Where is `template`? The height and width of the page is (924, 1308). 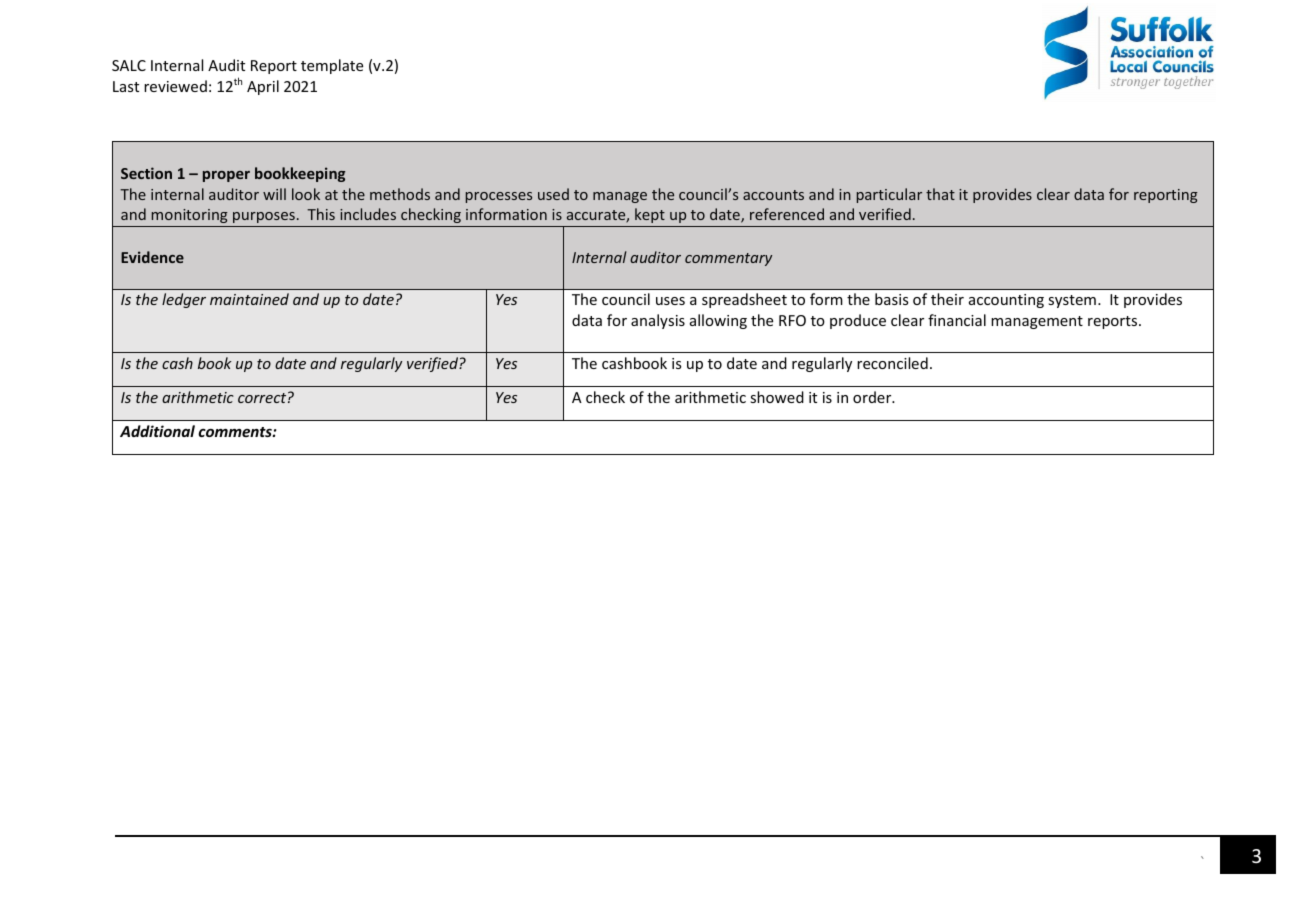 template is located at coordinates (332, 66).
